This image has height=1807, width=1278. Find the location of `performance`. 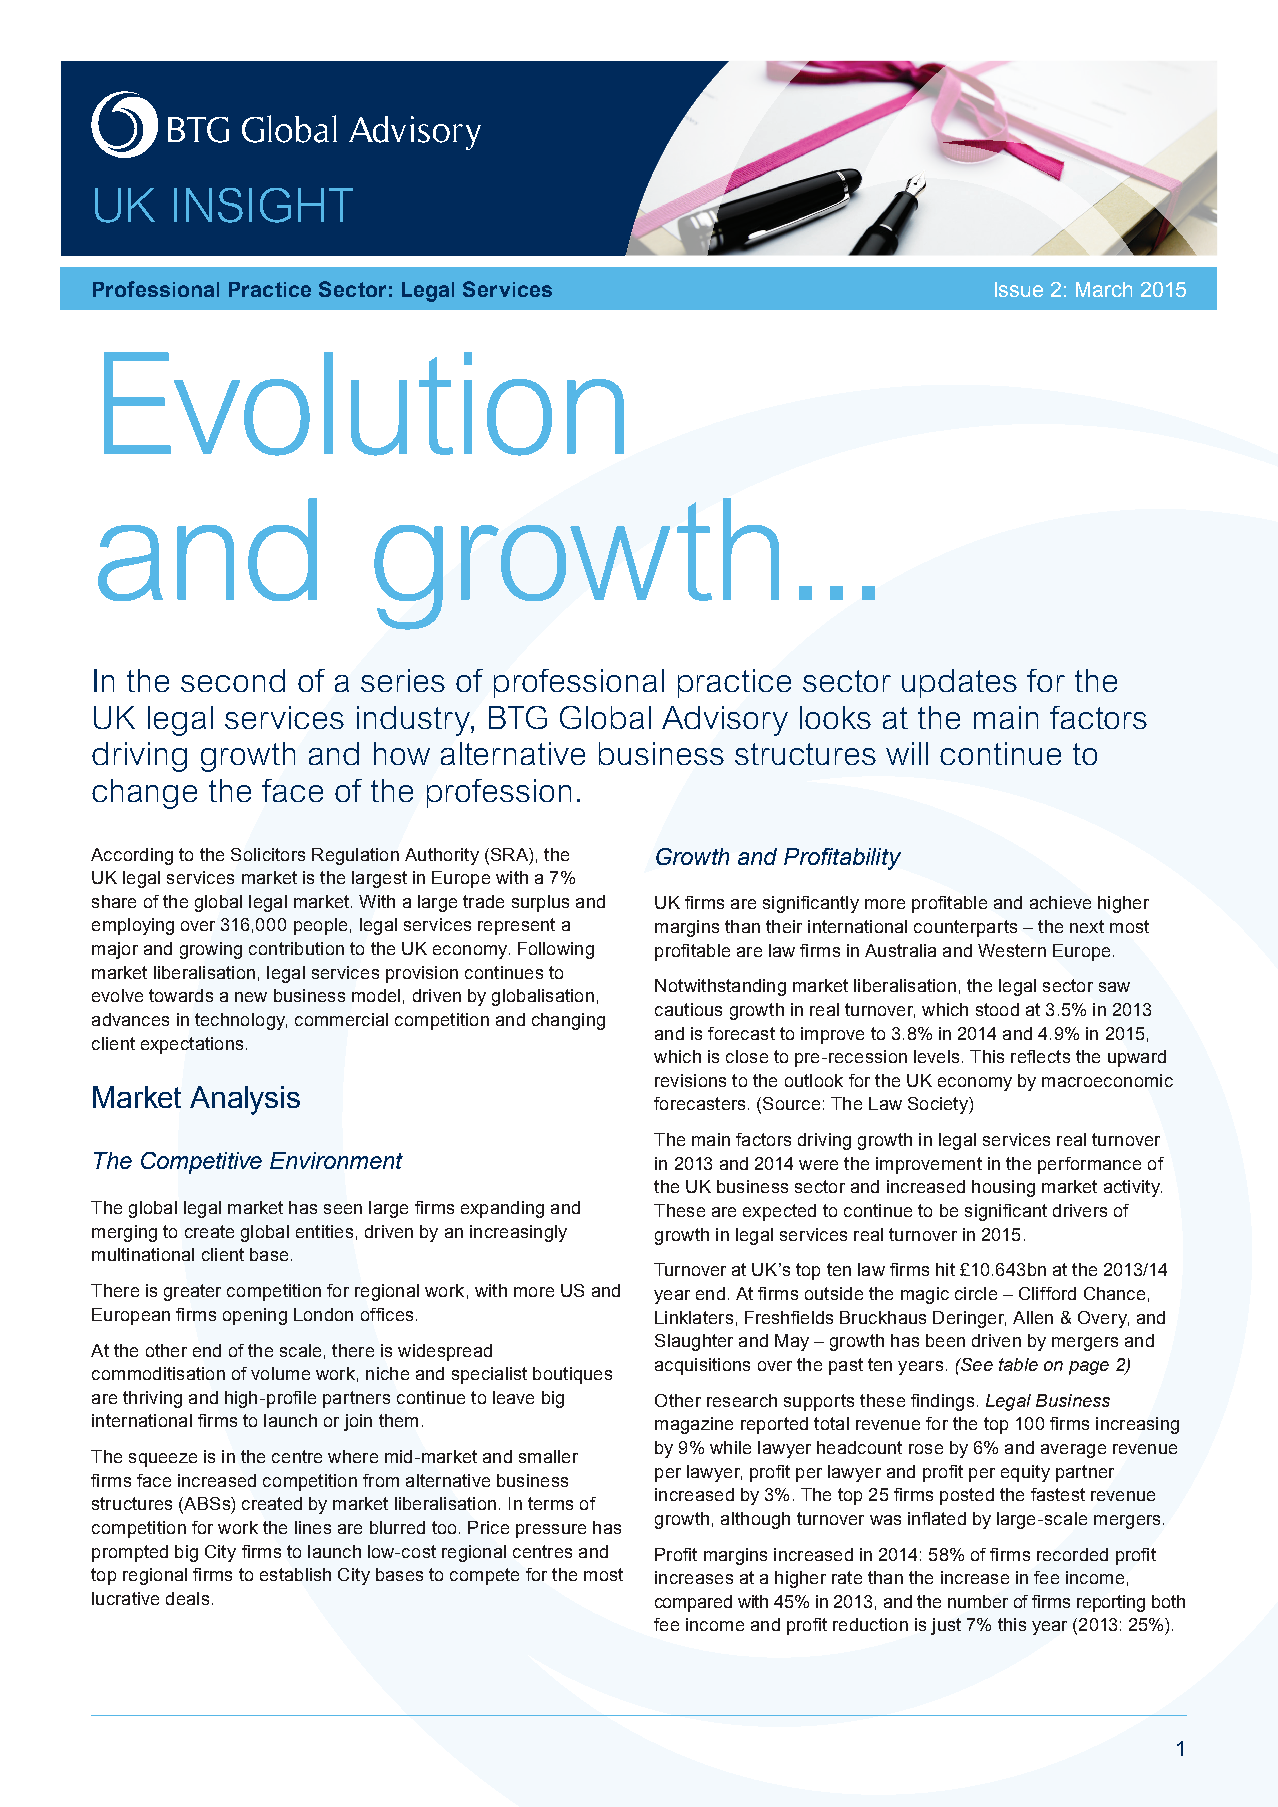

performance is located at coordinates (1089, 1165).
